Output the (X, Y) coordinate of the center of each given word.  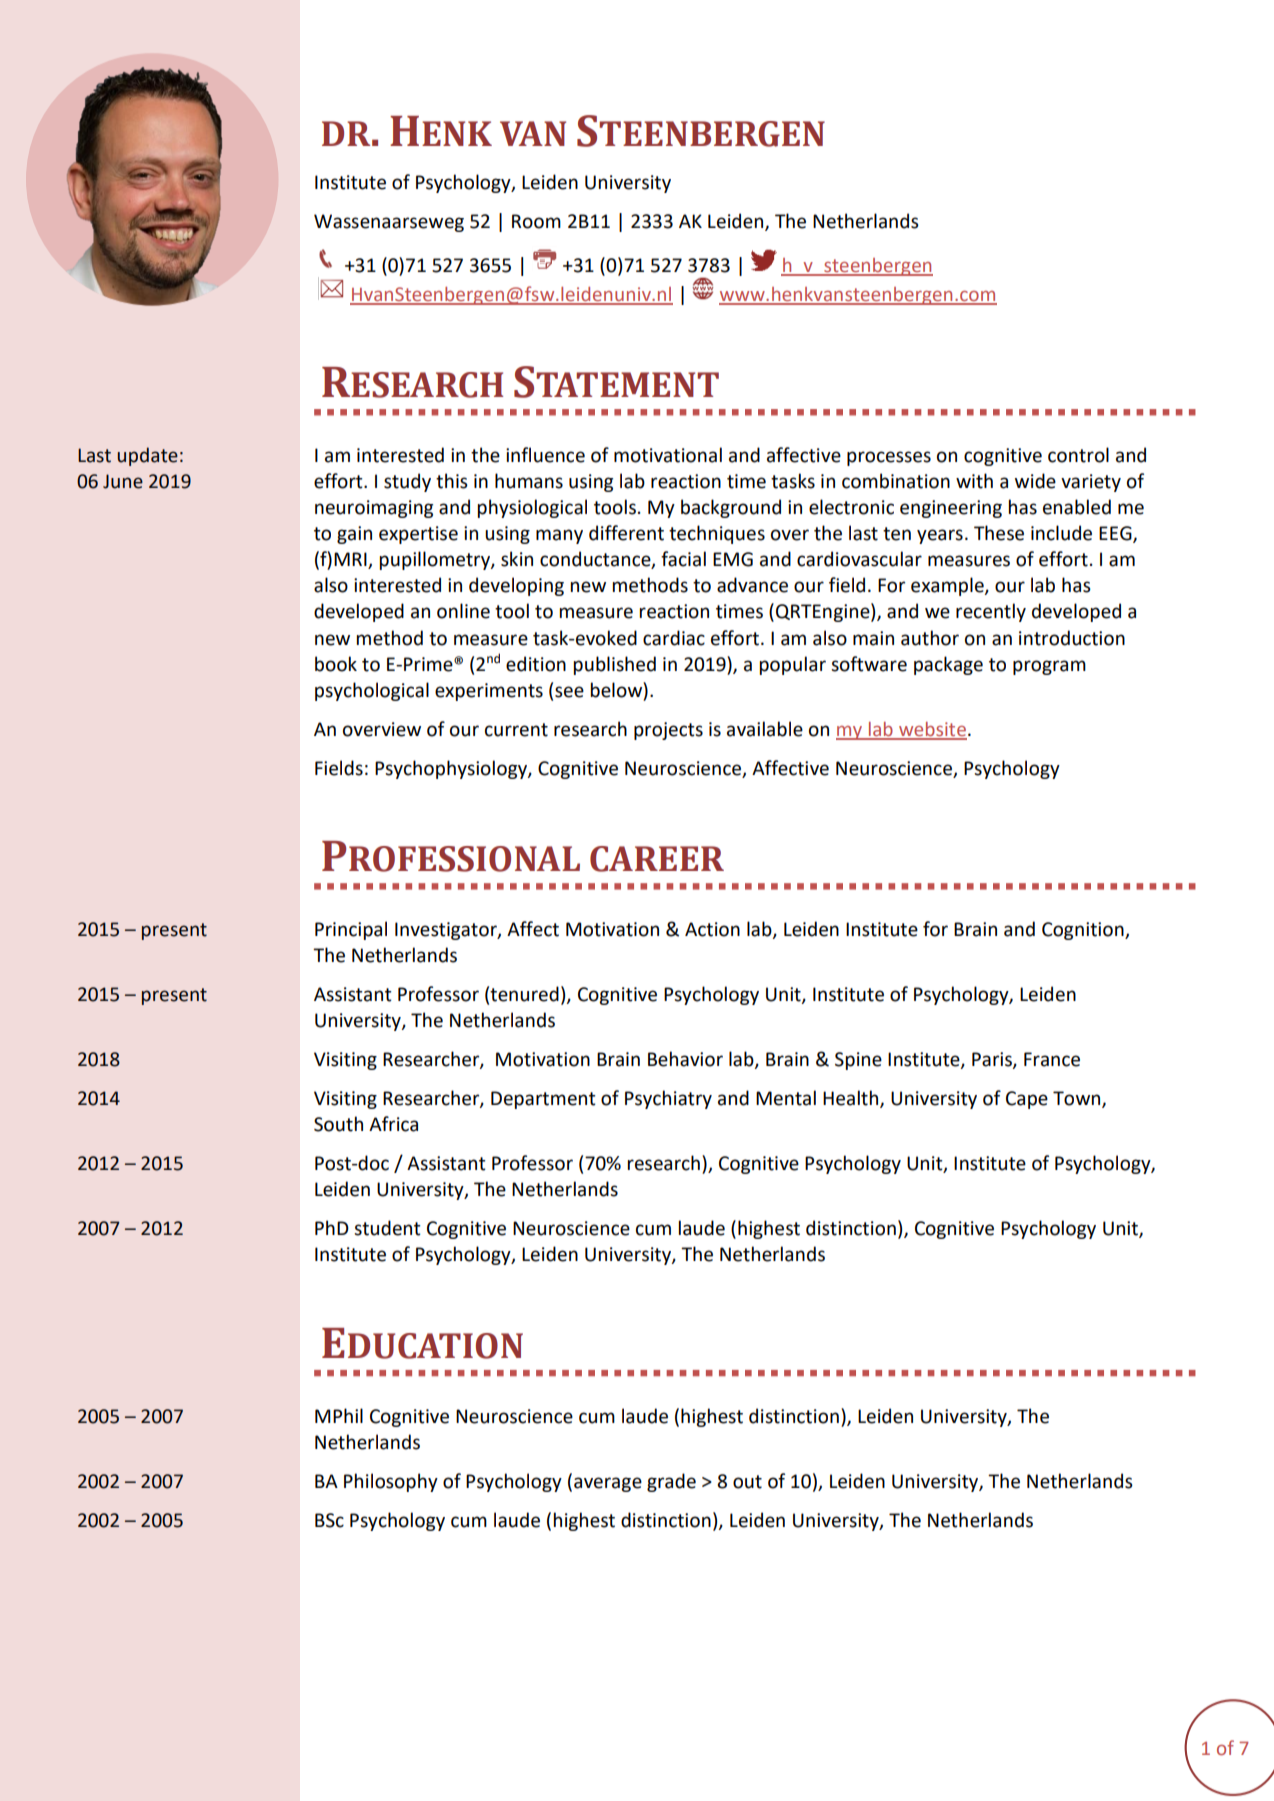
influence (545, 455)
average (608, 1484)
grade (671, 1482)
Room (536, 221)
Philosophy (391, 1482)
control (1078, 455)
